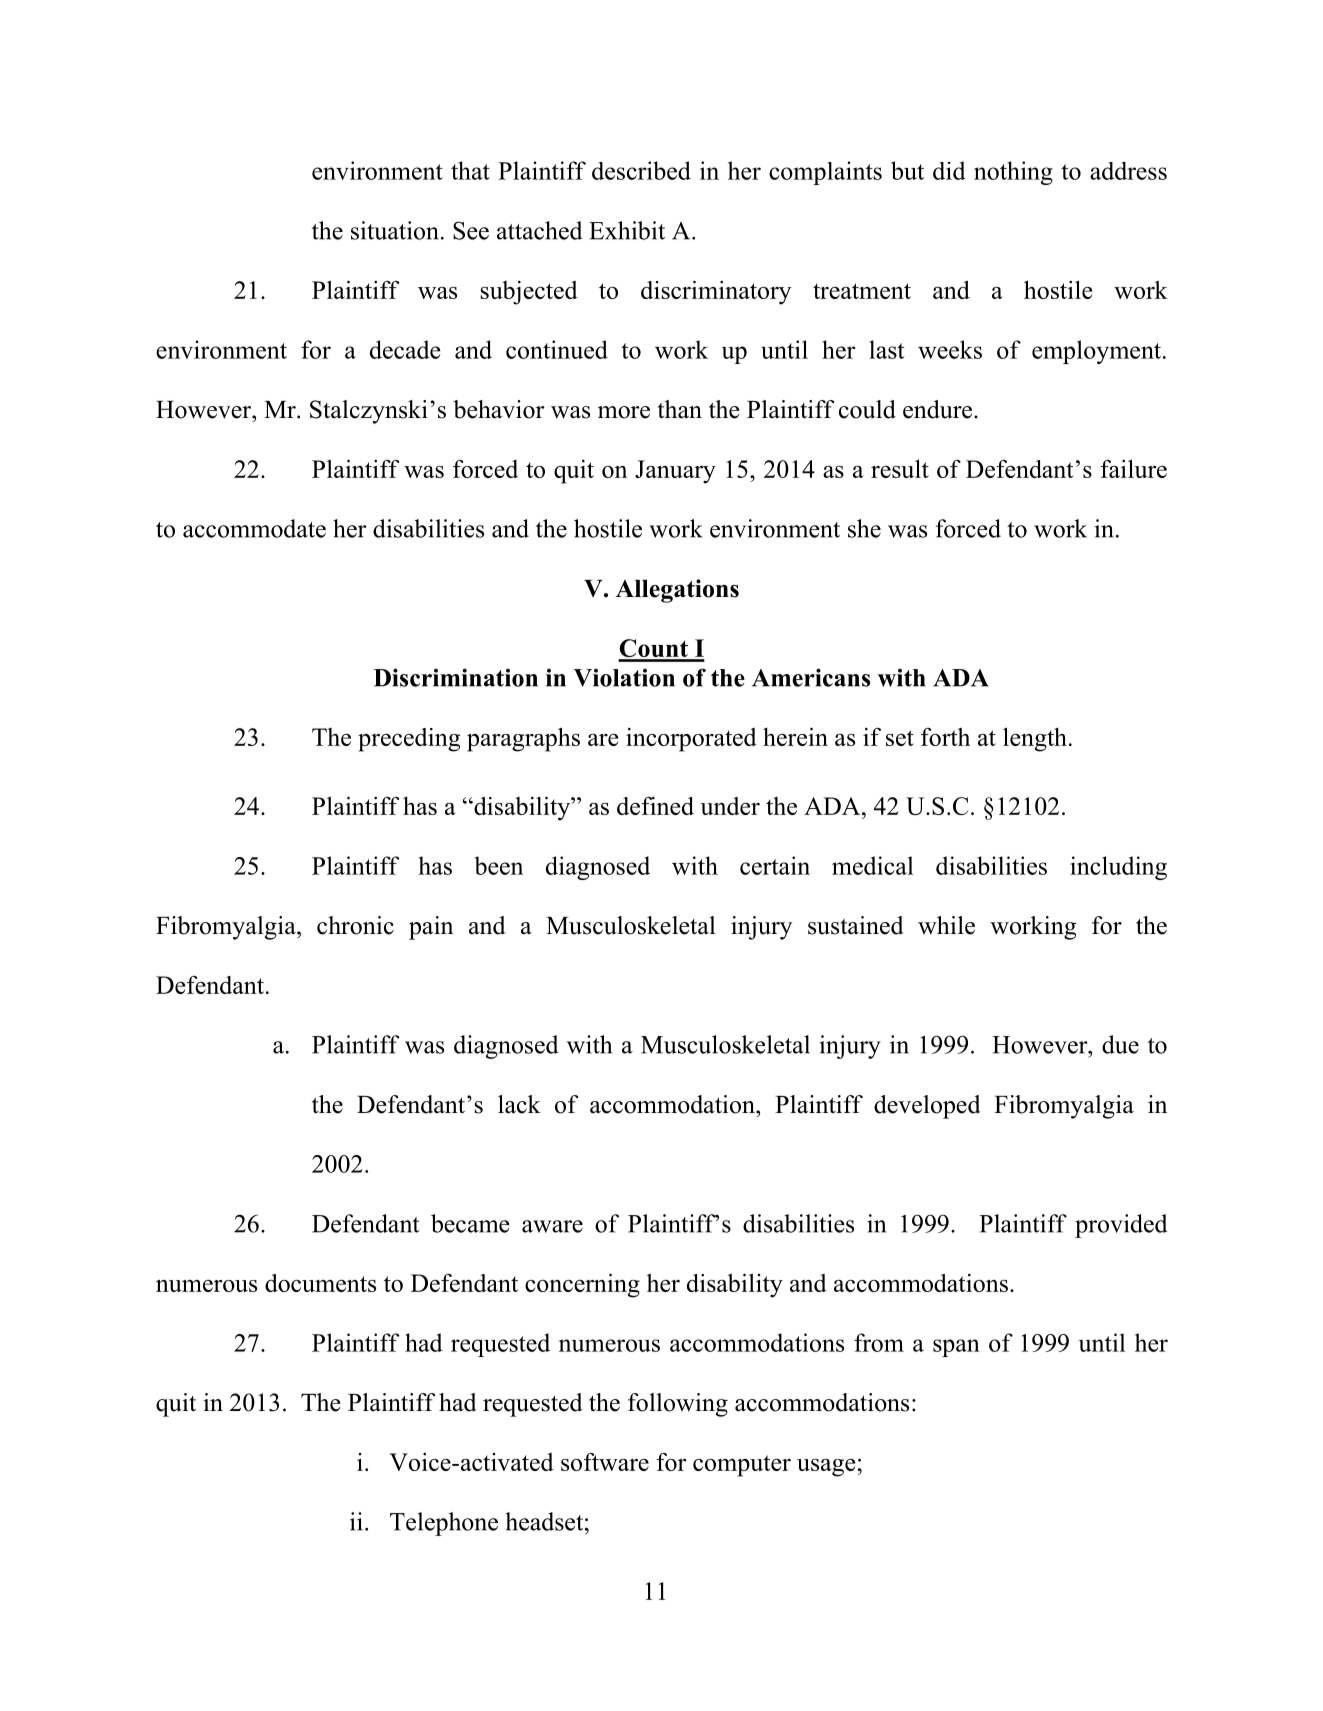 The height and width of the screenshot is (1711, 1323). Describe the element at coordinates (1013, 173) in the screenshot. I see `nothing` at that location.
